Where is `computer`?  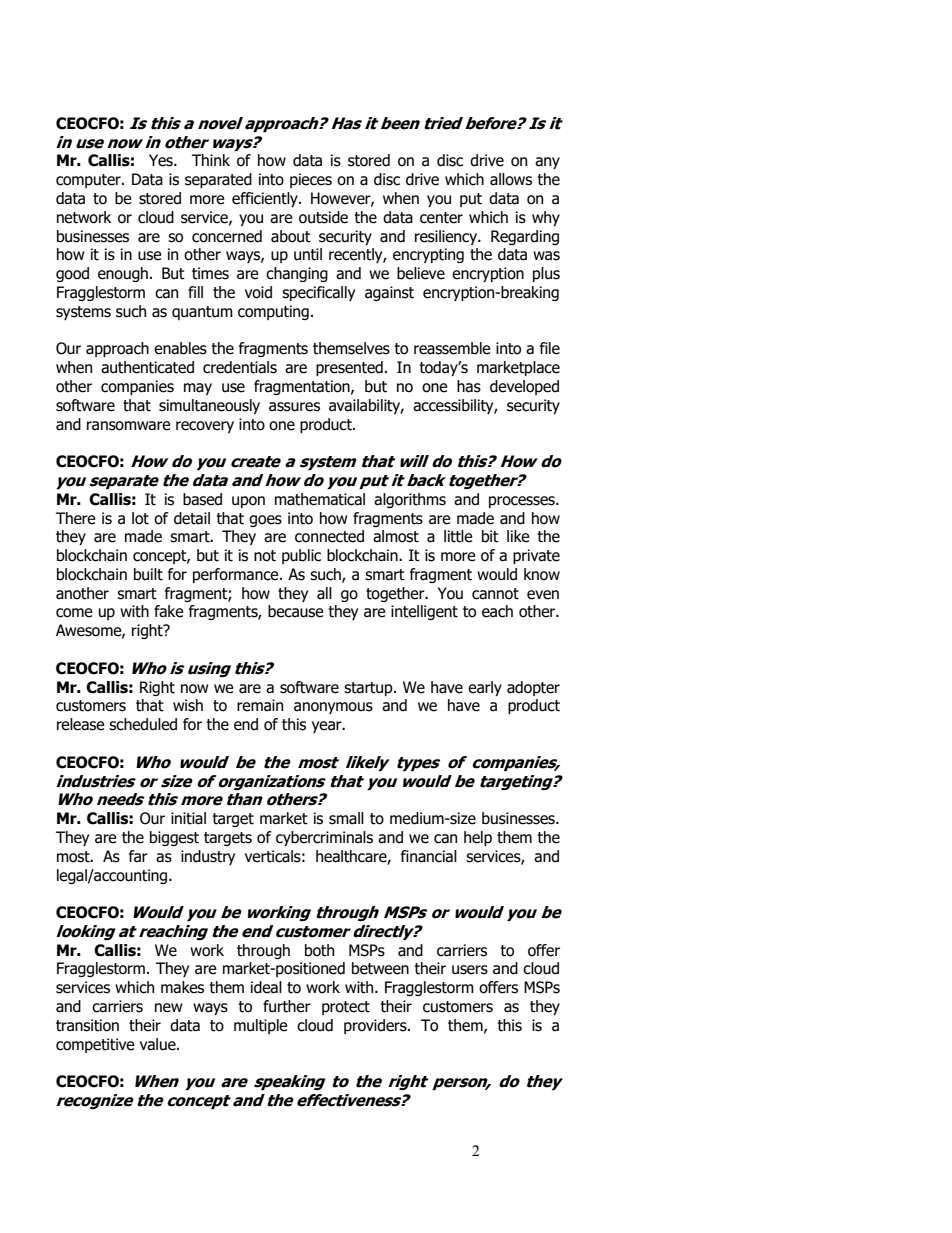 computer is located at coordinates (89, 181).
